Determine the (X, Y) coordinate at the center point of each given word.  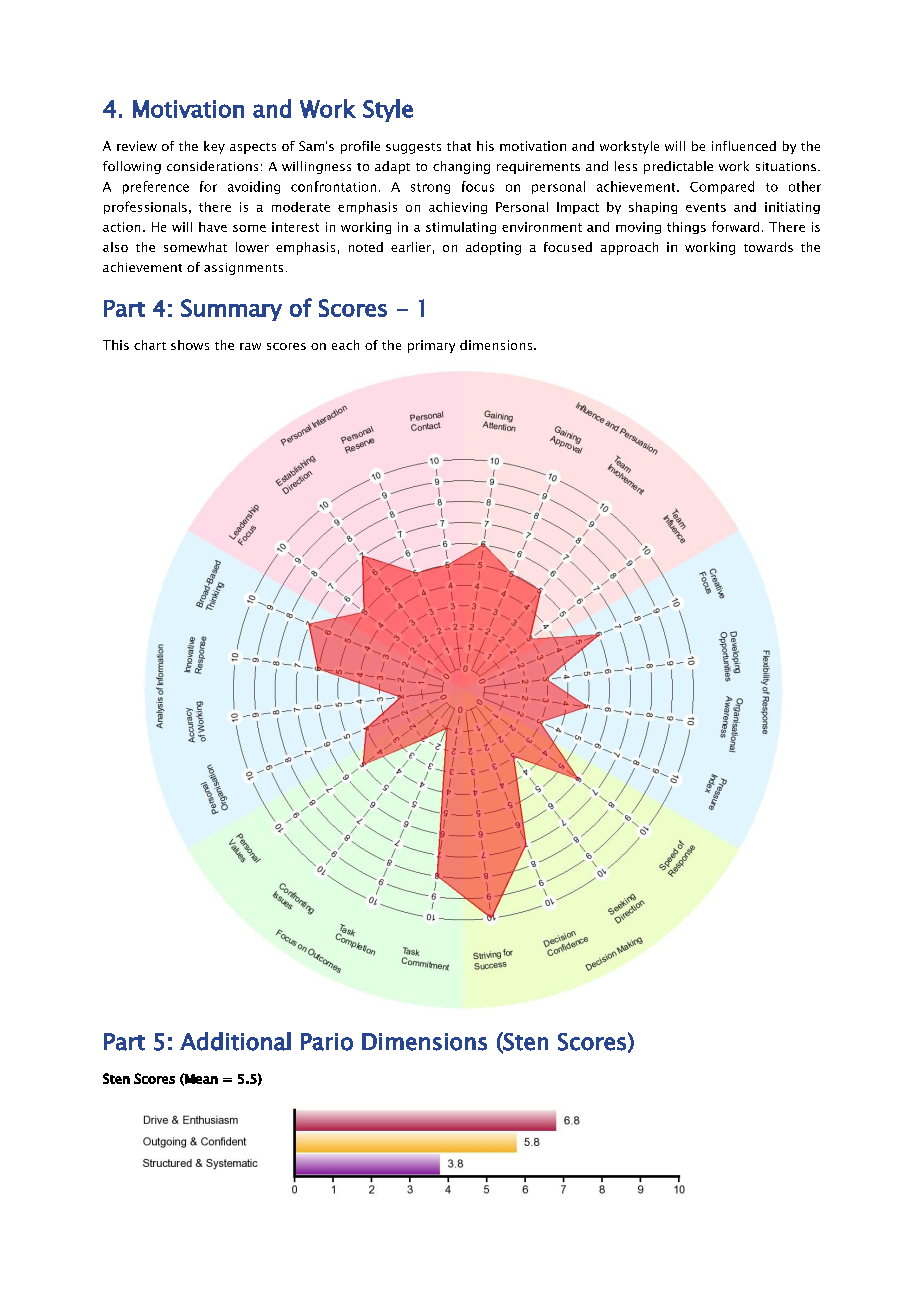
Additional (235, 1041)
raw (250, 346)
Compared (722, 187)
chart (150, 345)
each (345, 345)
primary (431, 346)
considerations (212, 166)
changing (461, 167)
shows (190, 345)
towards (768, 247)
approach (629, 248)
